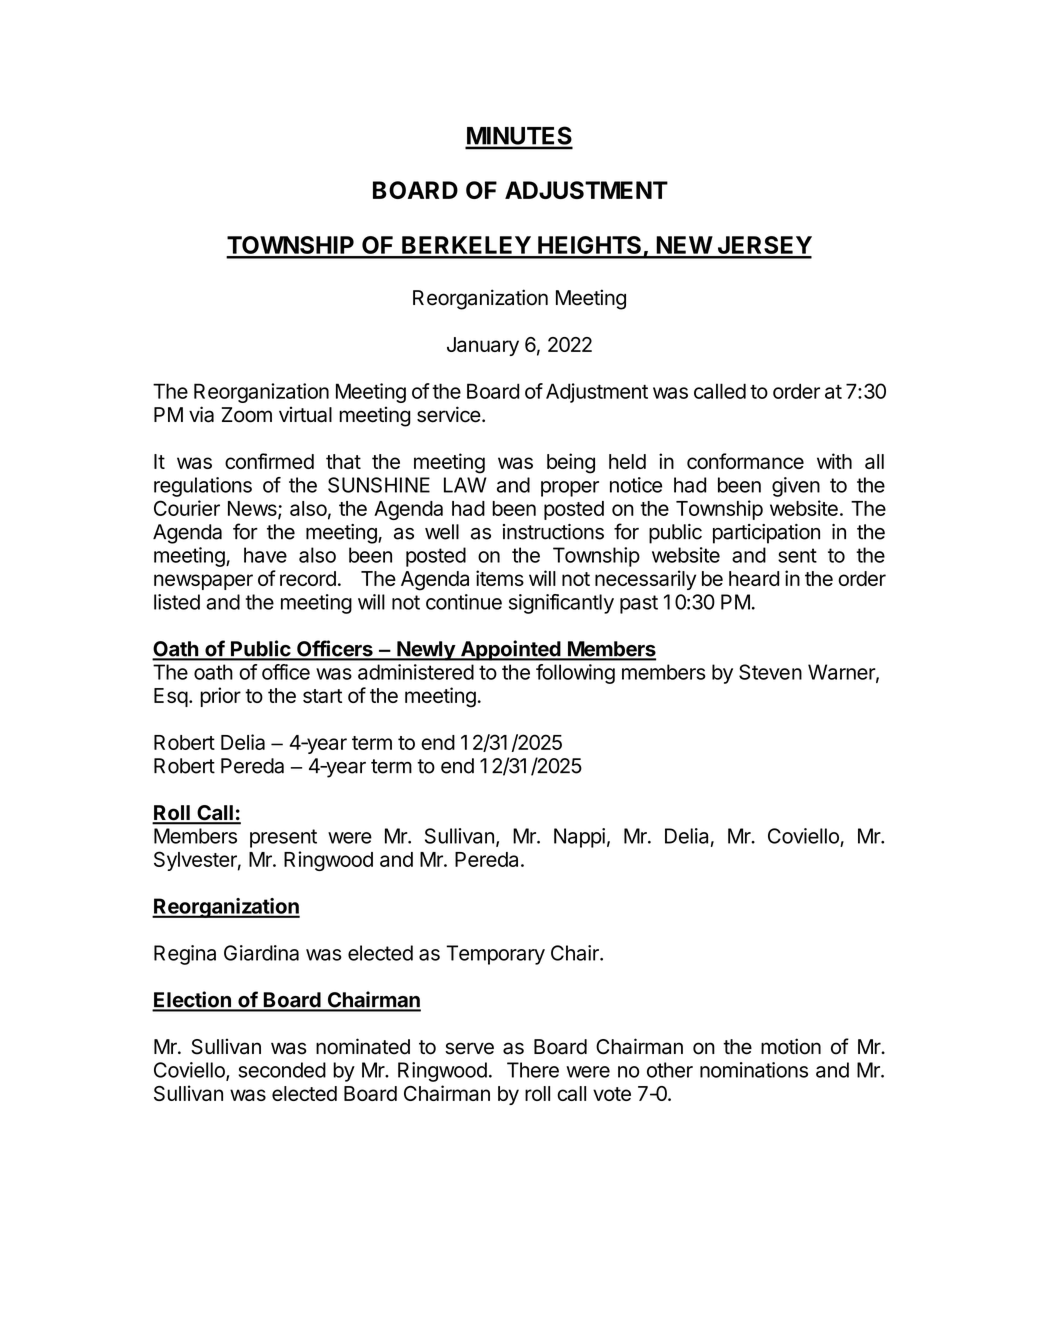 This screenshot has height=1343, width=1038. I want to click on following, so click(575, 674).
